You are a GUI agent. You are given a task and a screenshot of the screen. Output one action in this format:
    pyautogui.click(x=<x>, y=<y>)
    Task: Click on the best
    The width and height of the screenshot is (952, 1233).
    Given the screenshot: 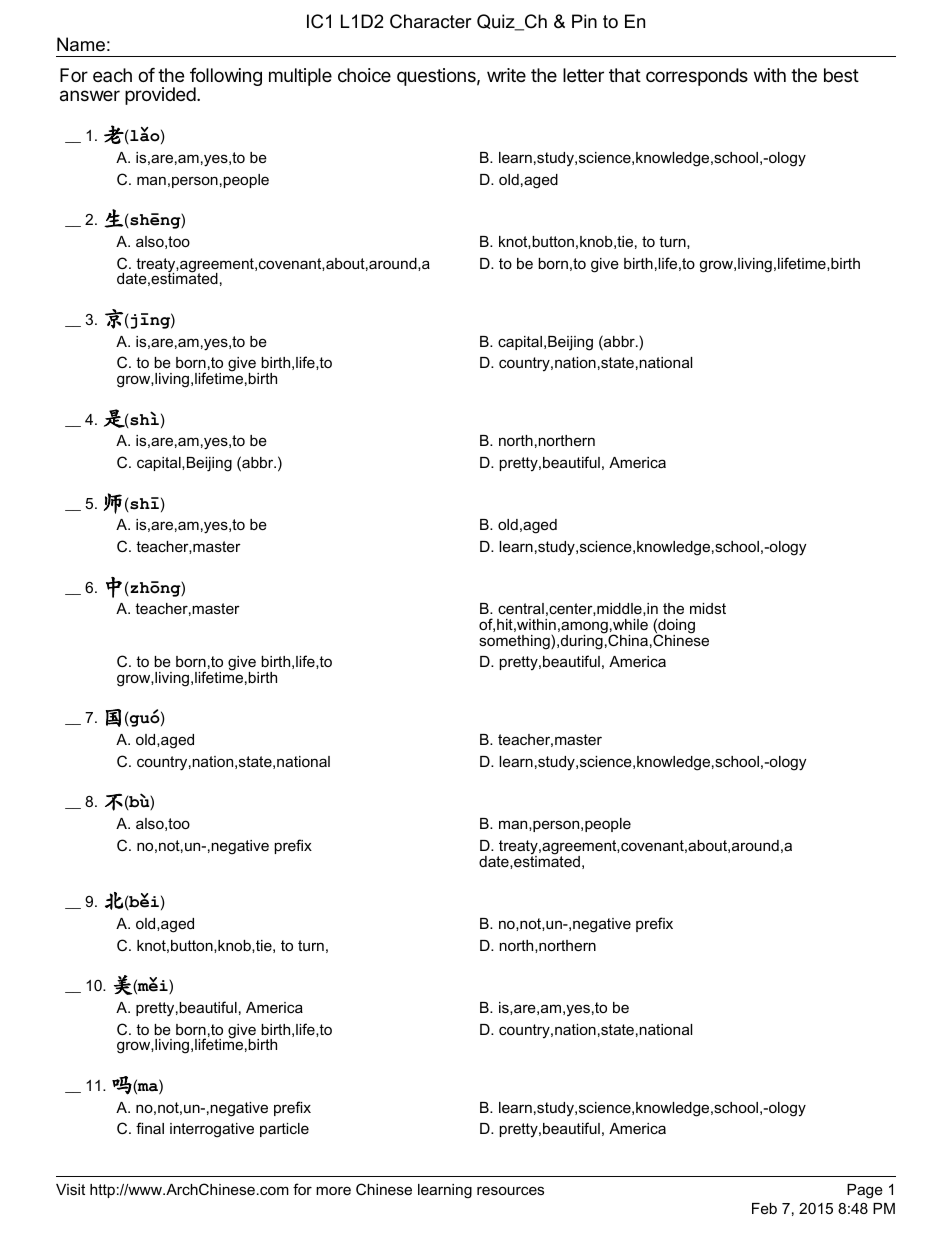 What is the action you would take?
    pyautogui.click(x=841, y=75)
